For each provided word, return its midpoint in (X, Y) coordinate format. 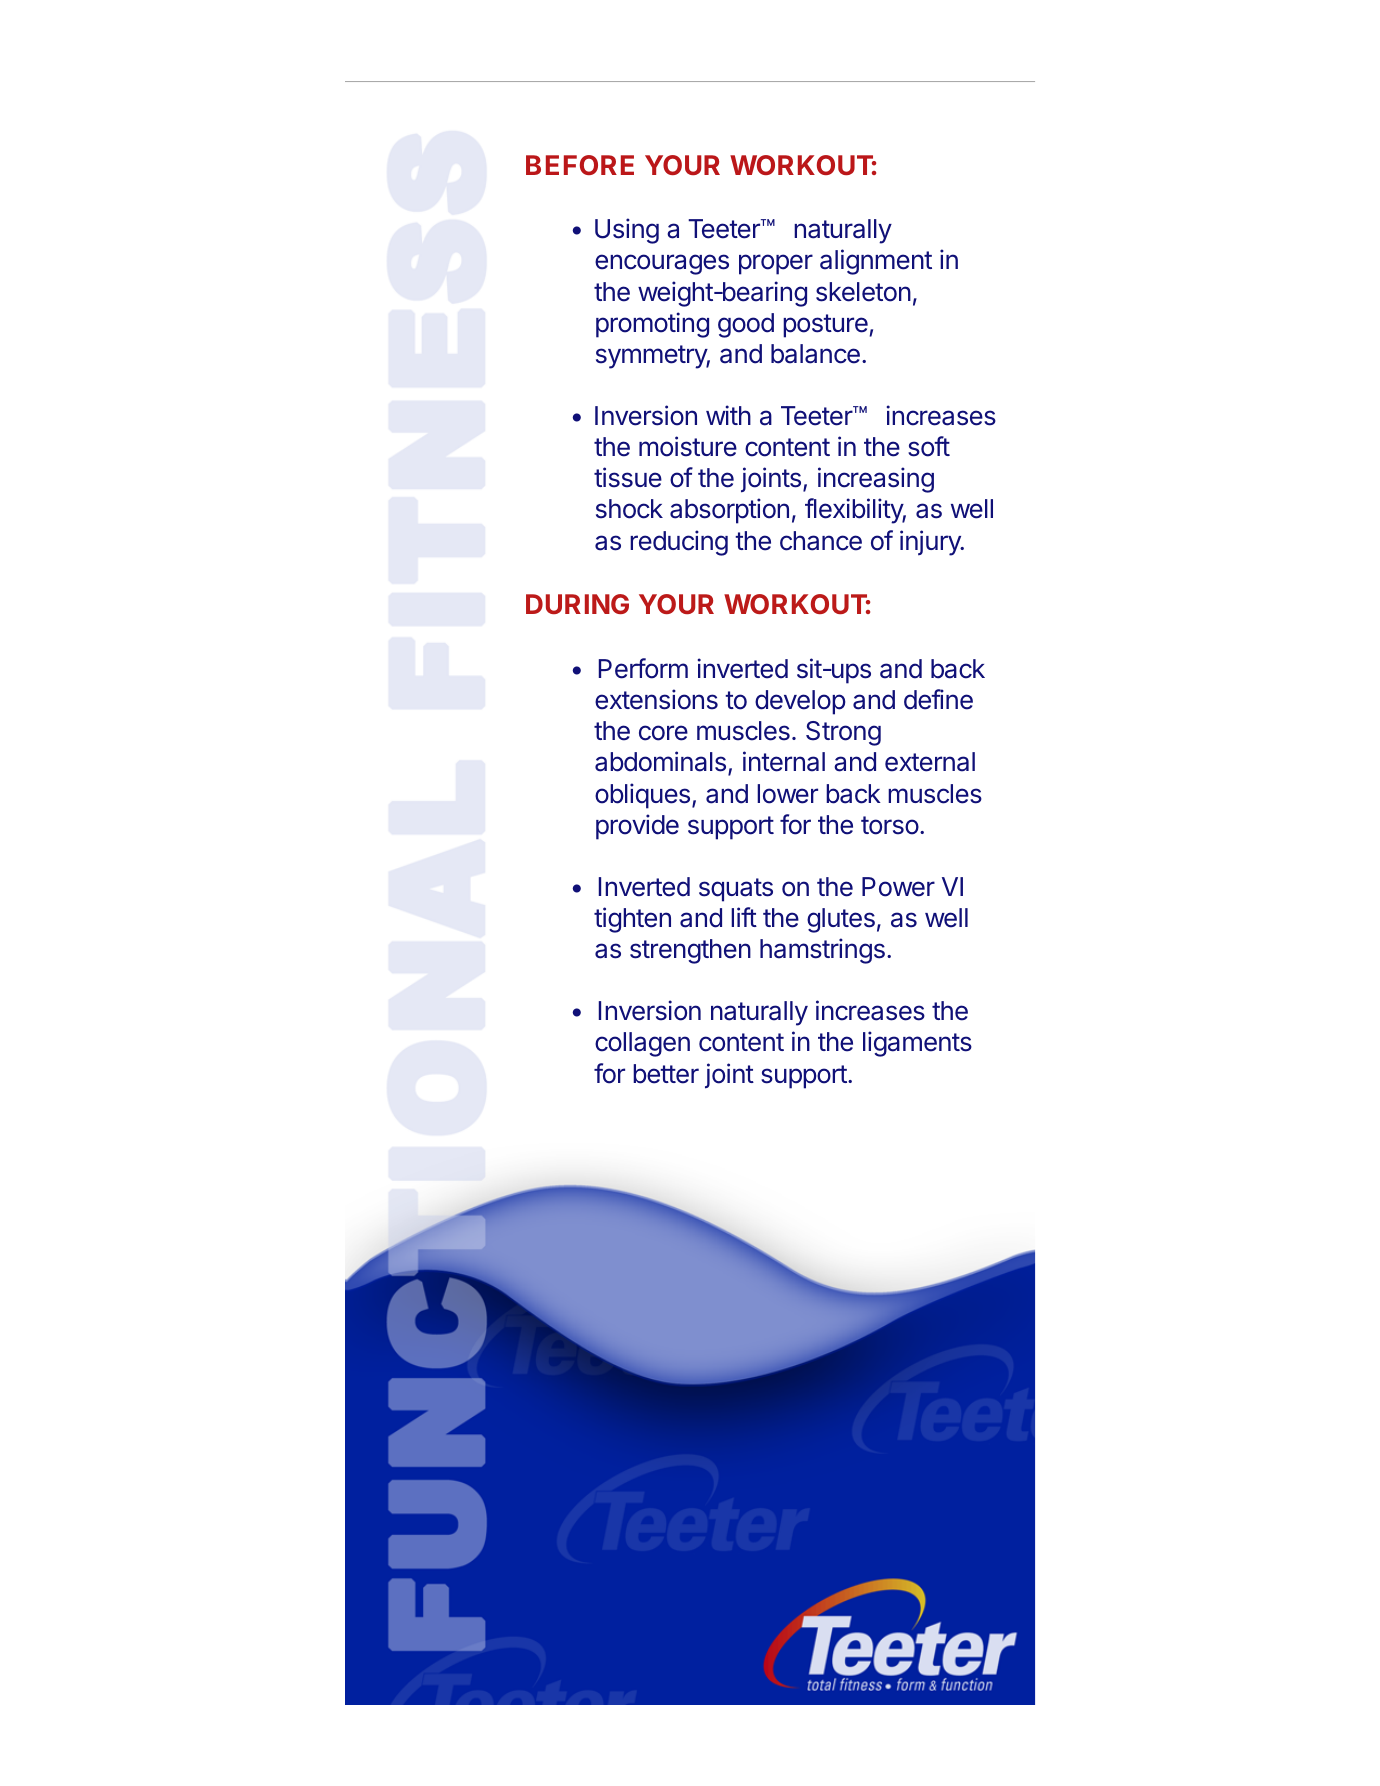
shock (629, 509)
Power (898, 887)
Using (627, 231)
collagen (642, 1044)
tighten (632, 920)
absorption (729, 511)
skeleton (863, 292)
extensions (656, 699)
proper (776, 264)
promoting (652, 325)
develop (800, 702)
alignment (876, 262)
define (938, 699)
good (746, 325)
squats (736, 890)
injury (931, 543)
